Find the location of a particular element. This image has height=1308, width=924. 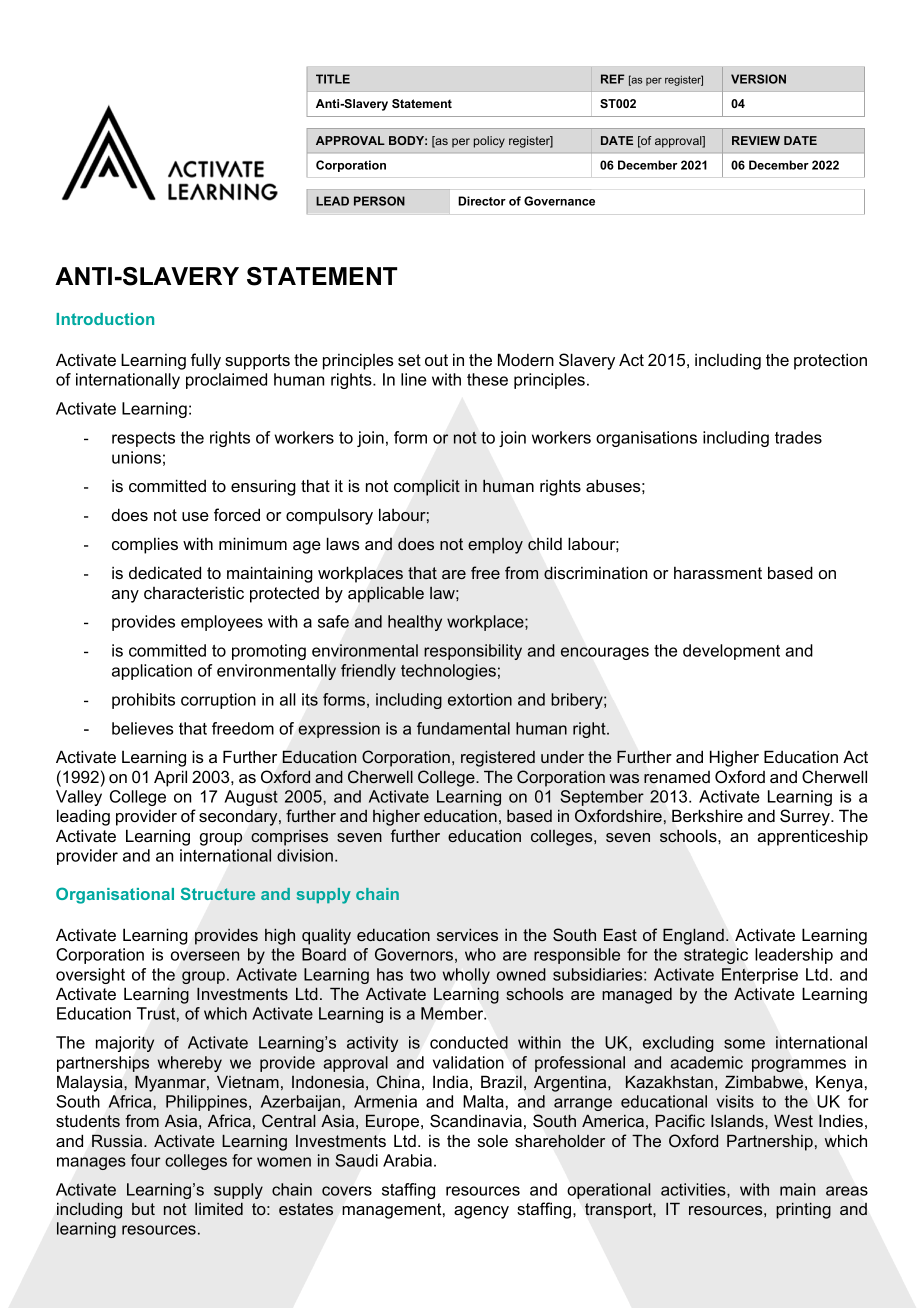

trades is located at coordinates (798, 437).
